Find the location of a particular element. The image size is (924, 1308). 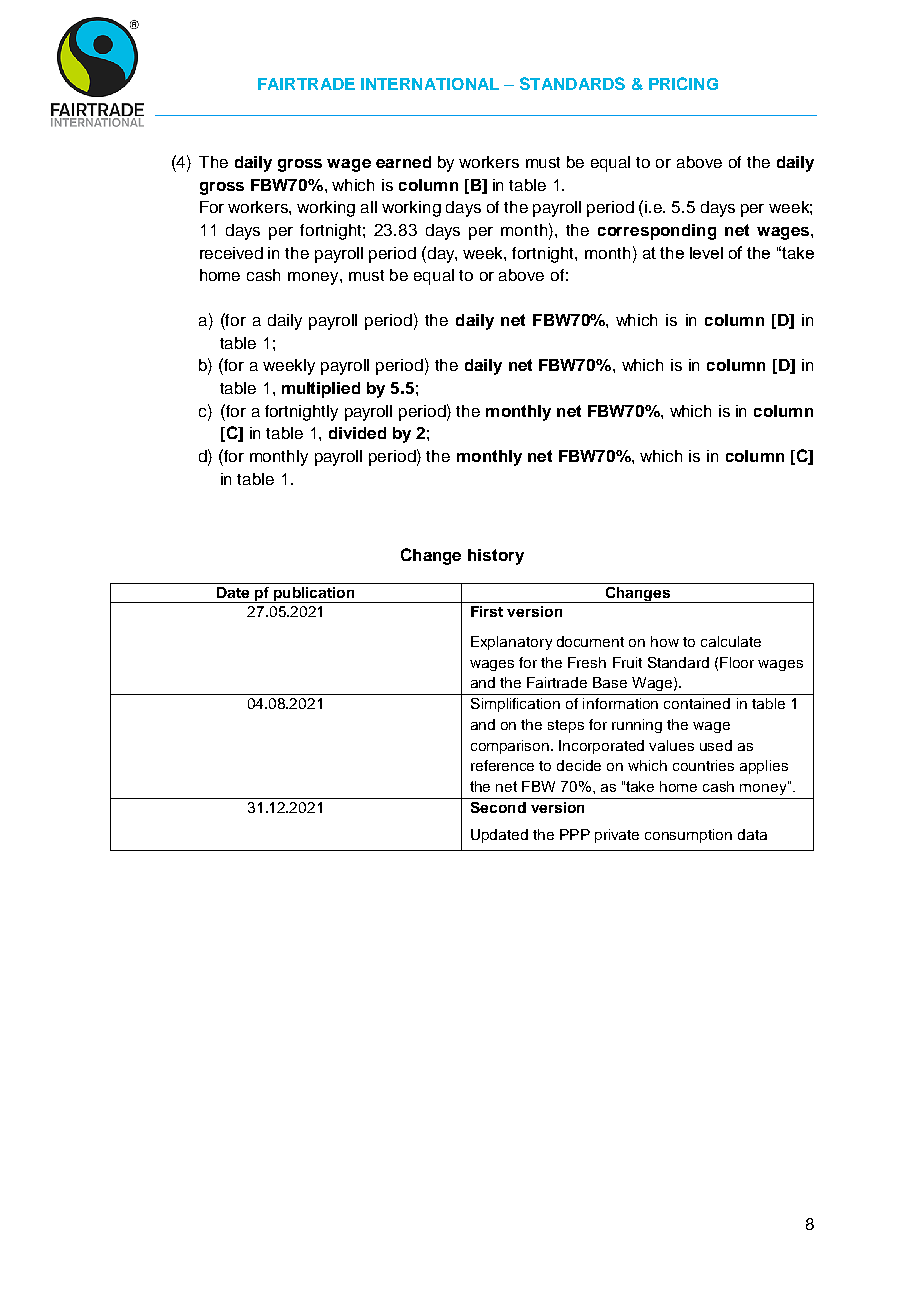

reference is located at coordinates (502, 765).
